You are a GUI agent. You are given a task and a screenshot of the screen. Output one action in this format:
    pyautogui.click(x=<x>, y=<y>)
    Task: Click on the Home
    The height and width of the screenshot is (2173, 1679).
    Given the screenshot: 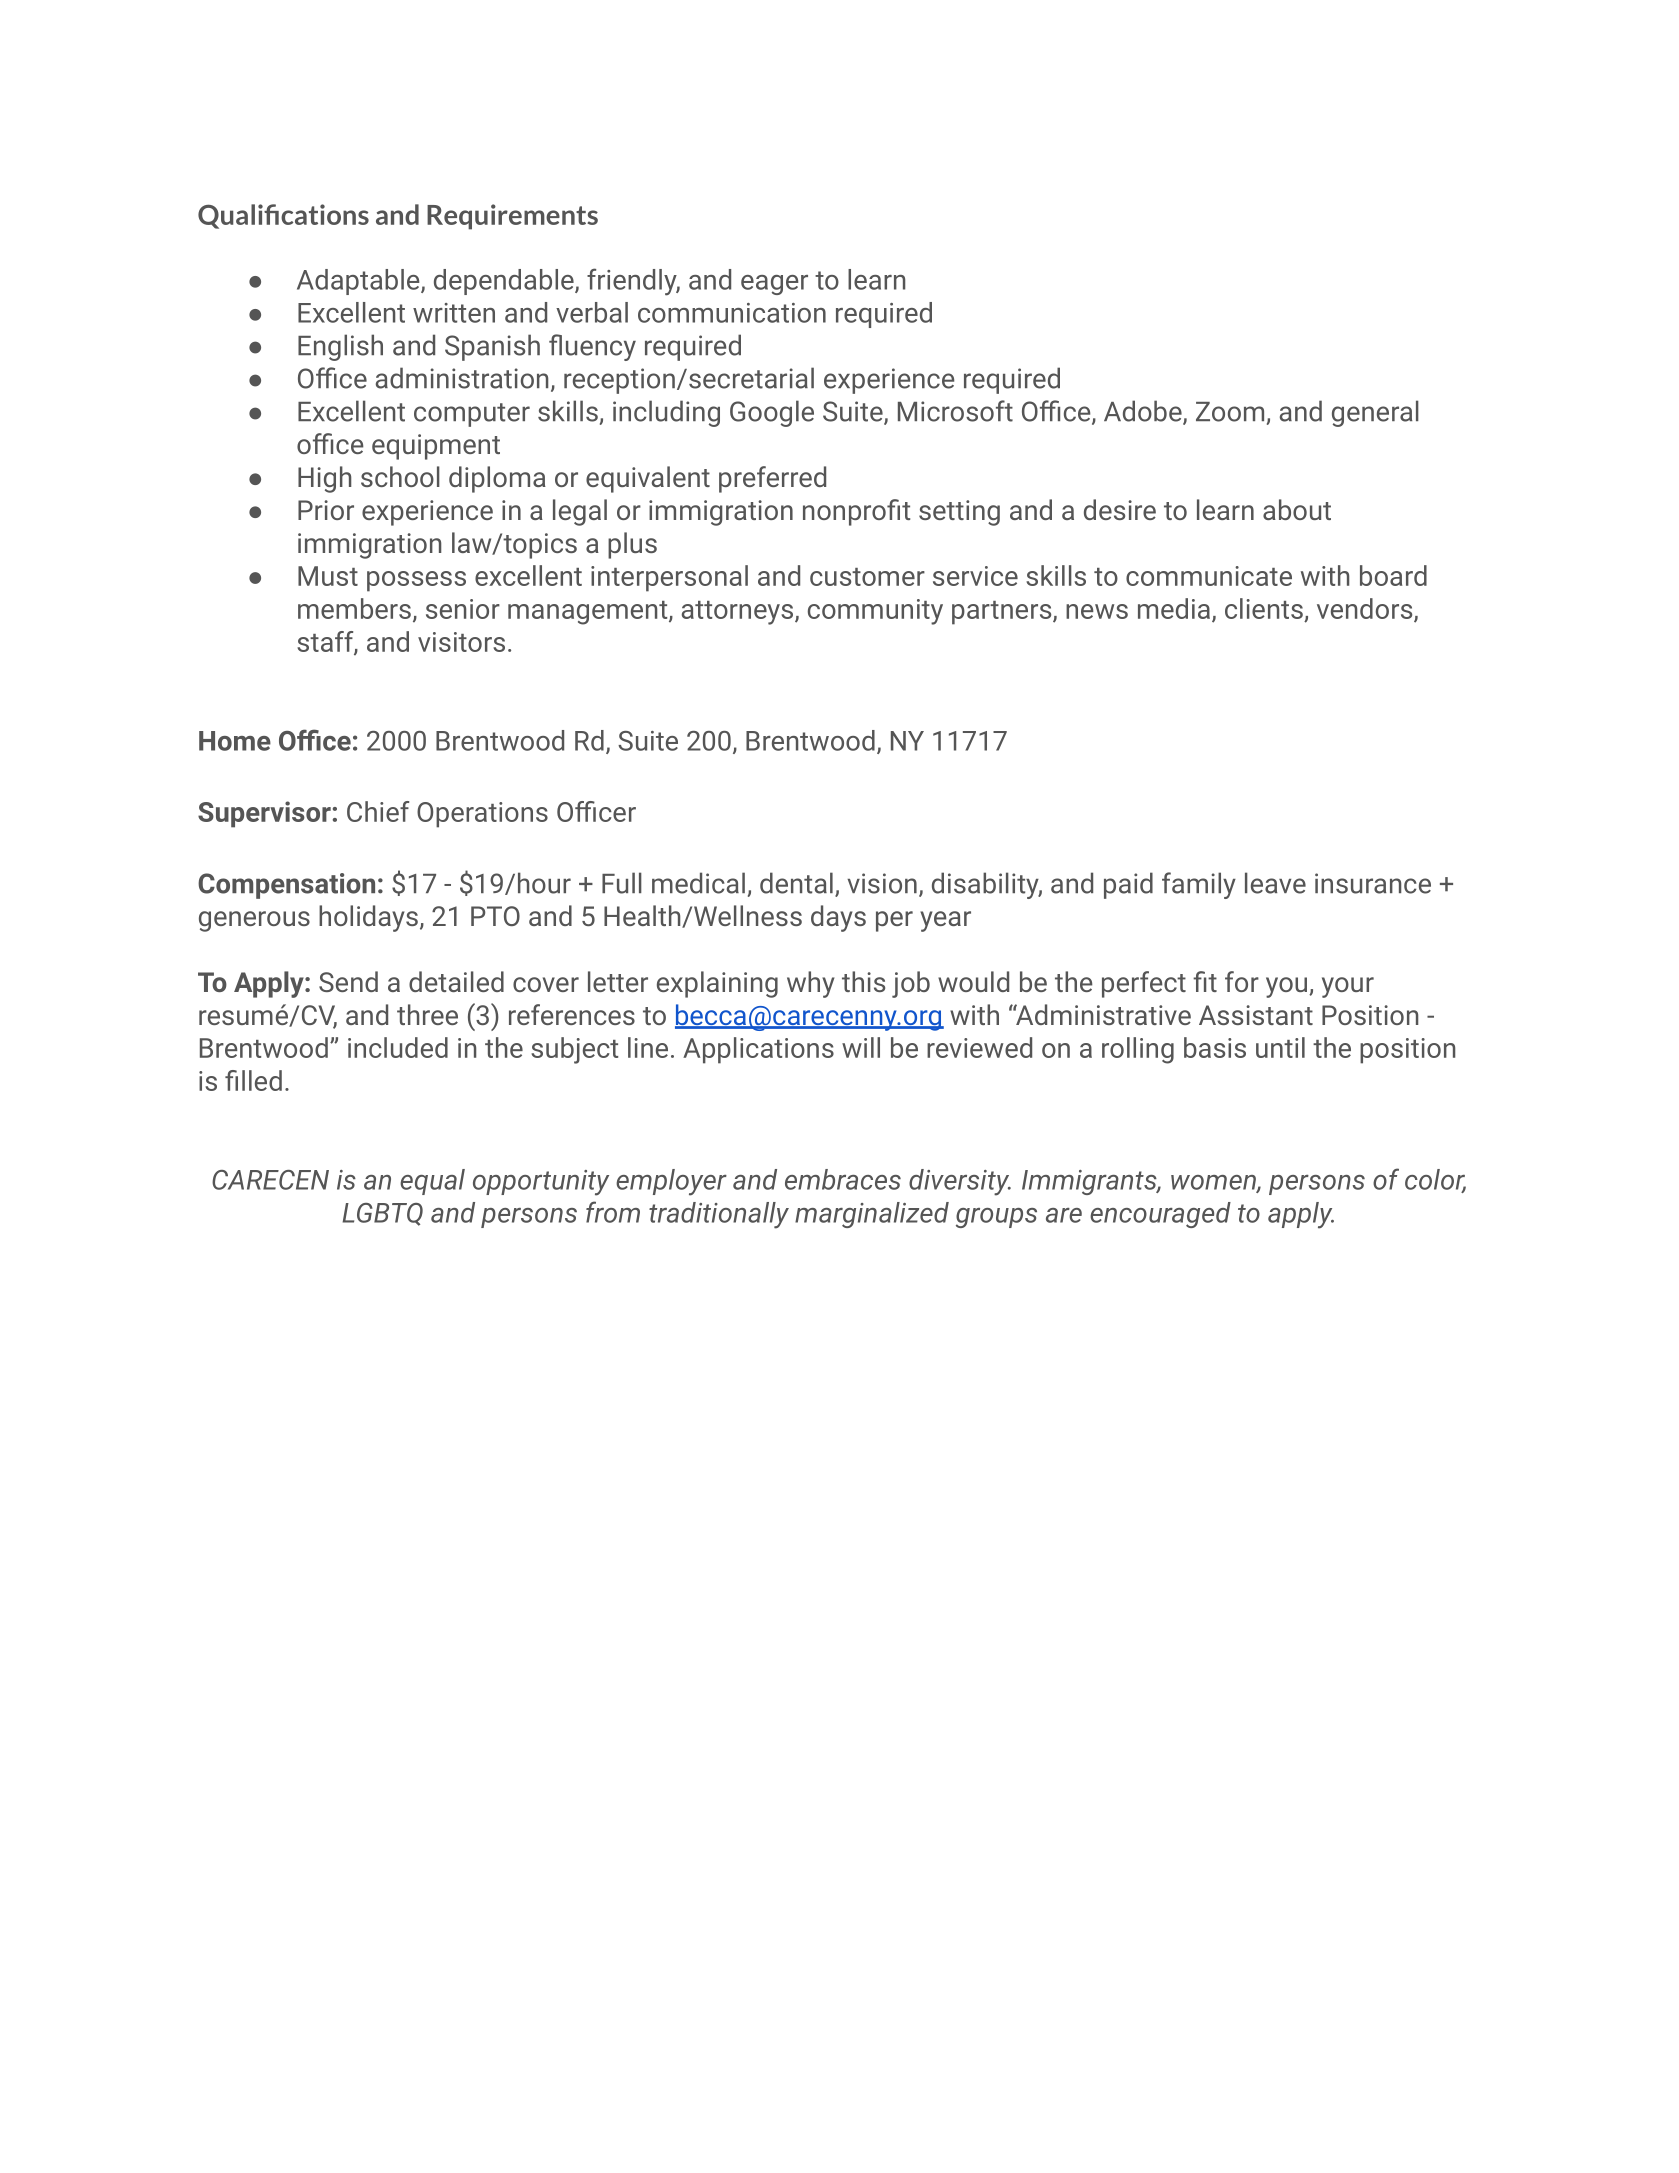 What is the action you would take?
    pyautogui.click(x=235, y=741)
